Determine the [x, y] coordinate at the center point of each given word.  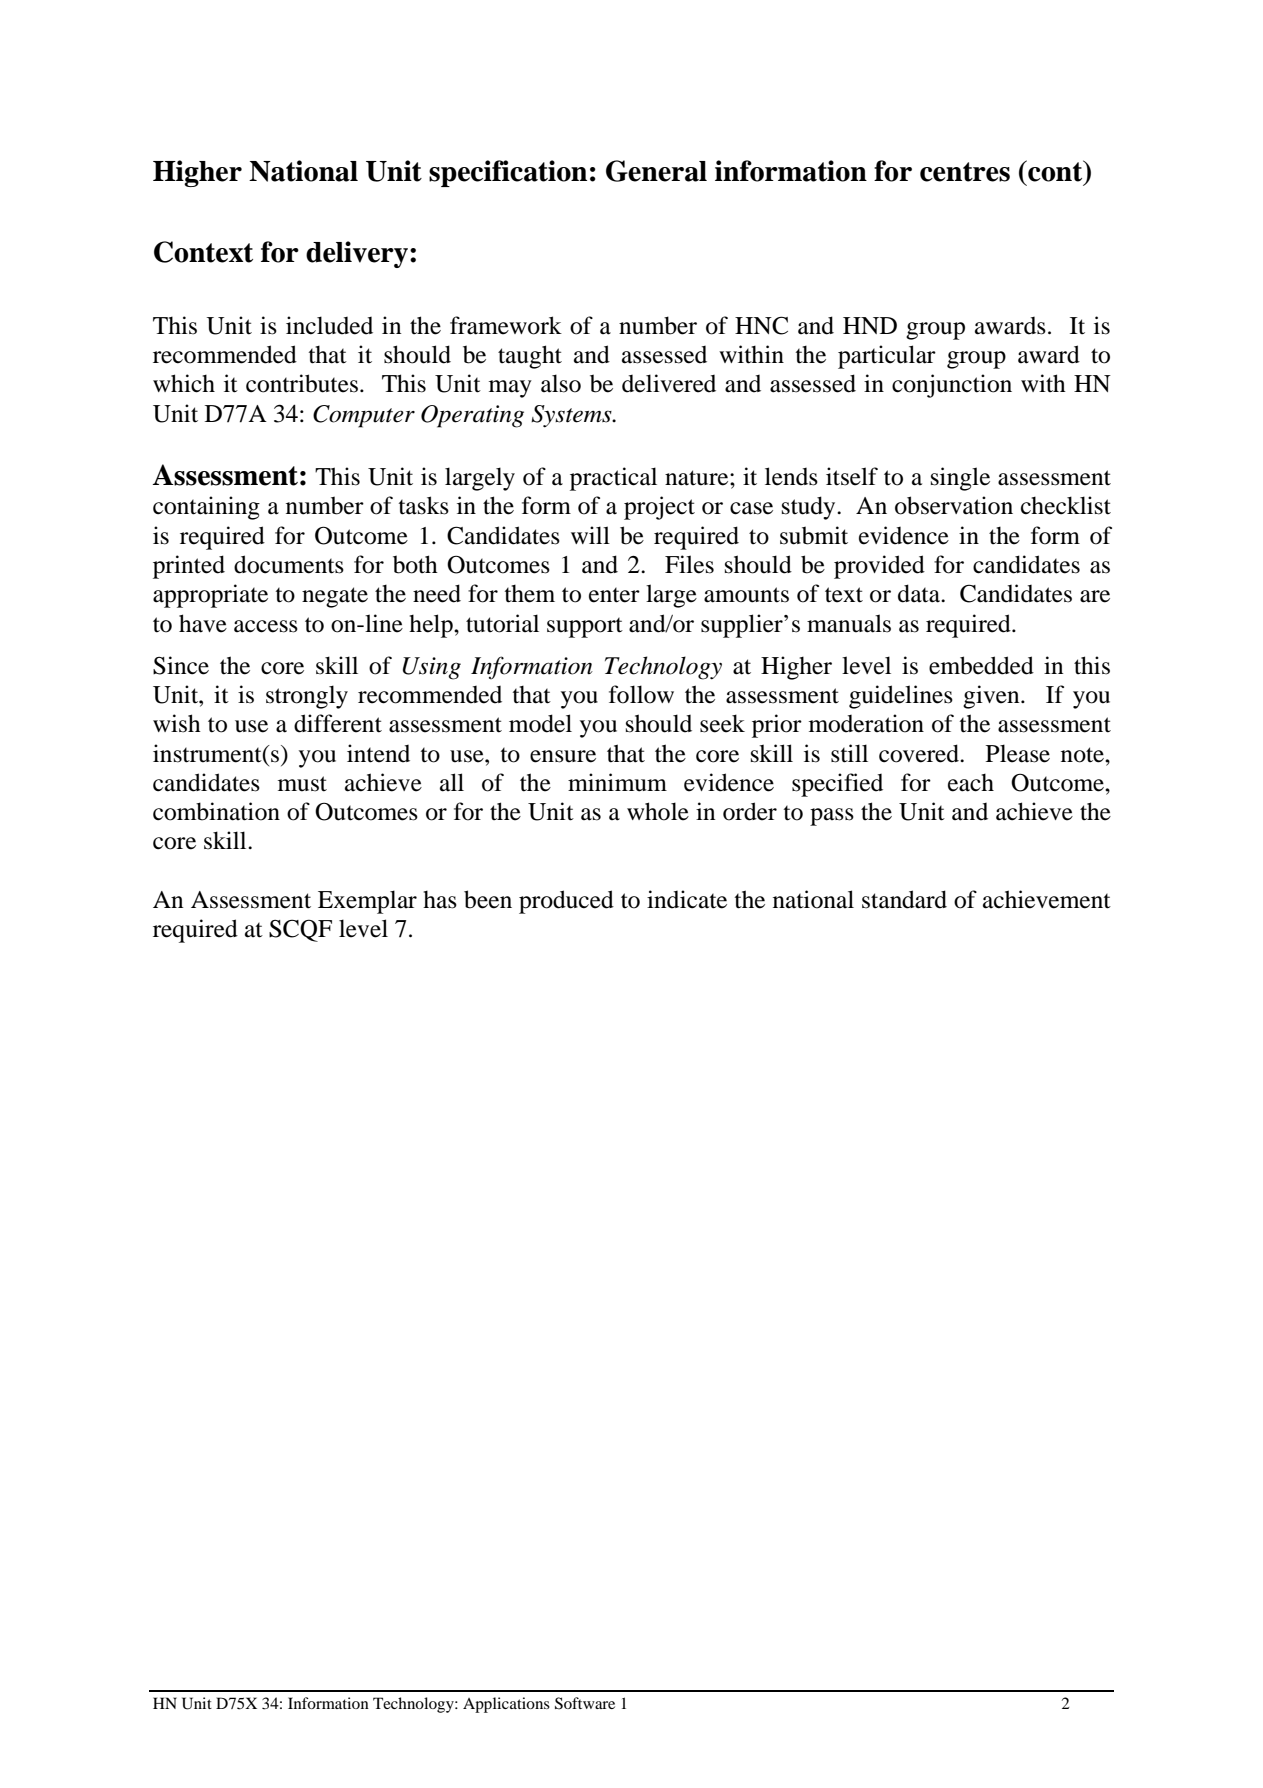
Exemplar [367, 902]
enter [614, 595]
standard [904, 899]
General [656, 171]
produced [566, 902]
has [440, 899]
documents [289, 564]
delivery [357, 254]
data [920, 593]
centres [965, 172]
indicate [687, 899]
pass [832, 817]
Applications [506, 1705]
